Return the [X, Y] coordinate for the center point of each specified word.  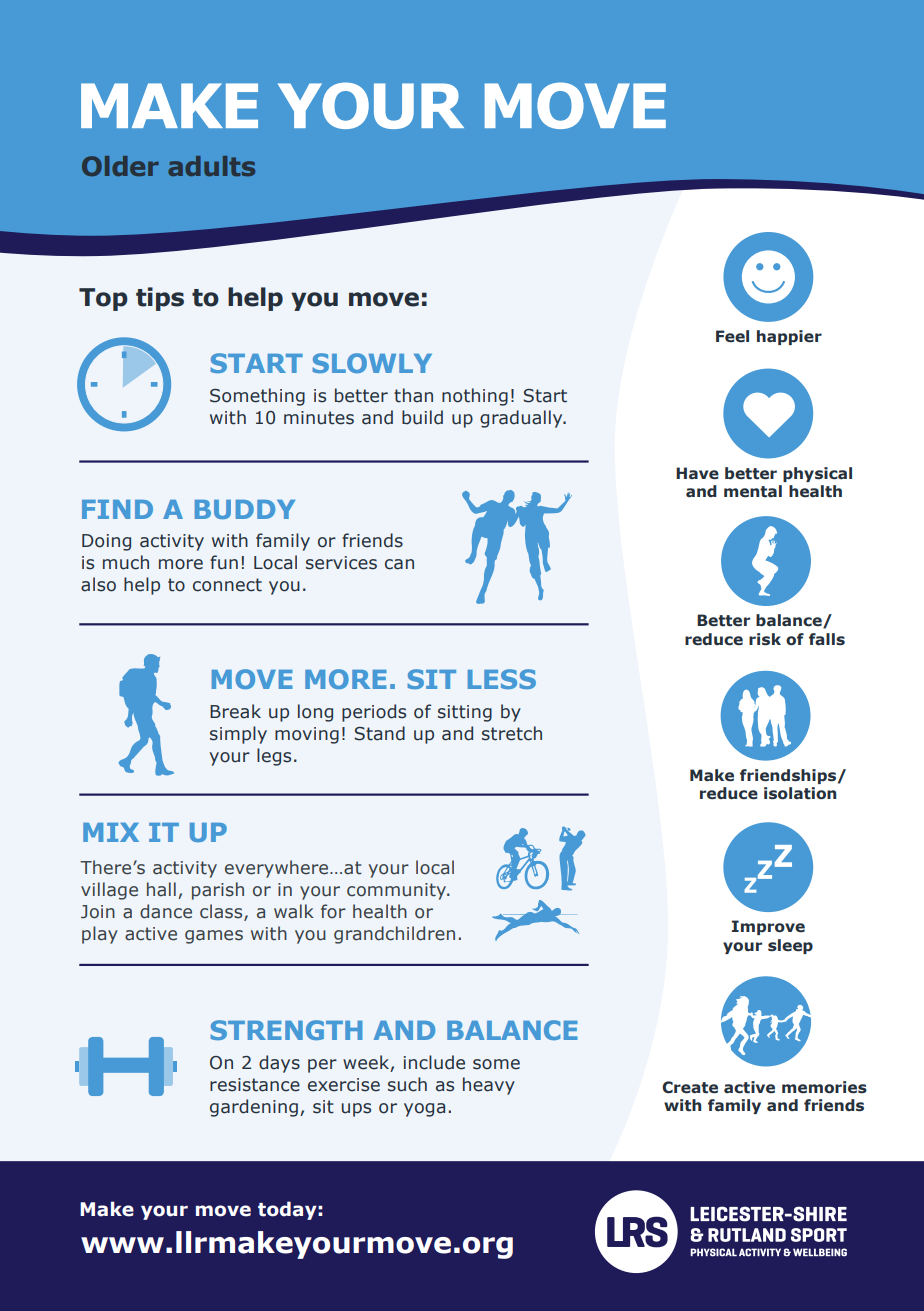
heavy [489, 1086]
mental [753, 491]
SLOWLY [372, 363]
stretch [512, 733]
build [422, 417]
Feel [732, 336]
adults [211, 166]
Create [690, 1087]
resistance [255, 1085]
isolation [800, 793]
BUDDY [245, 509]
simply [238, 735]
